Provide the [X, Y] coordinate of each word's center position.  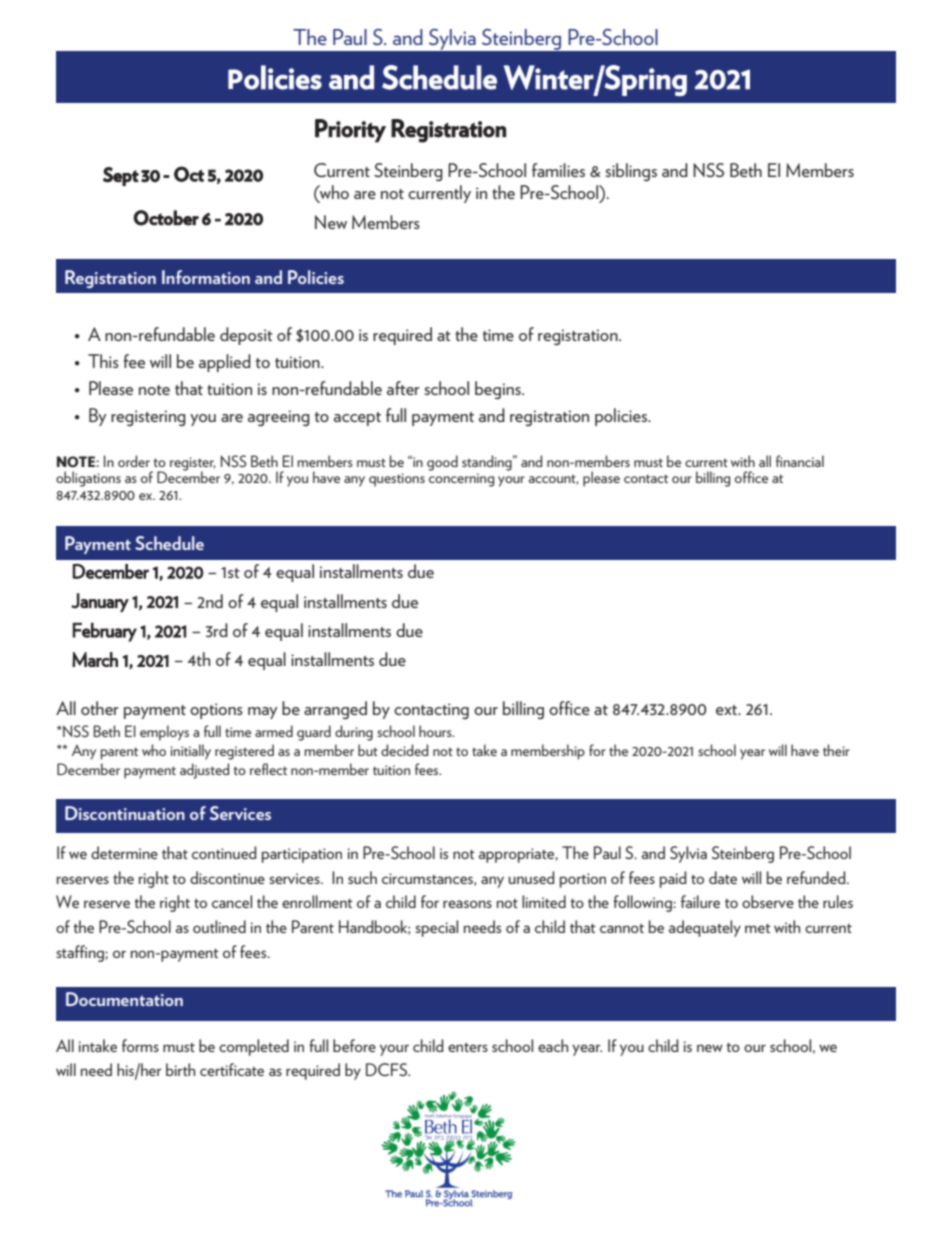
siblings [631, 172]
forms [140, 1045]
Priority [350, 131]
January [100, 602]
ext [728, 710]
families [558, 170]
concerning [461, 478]
